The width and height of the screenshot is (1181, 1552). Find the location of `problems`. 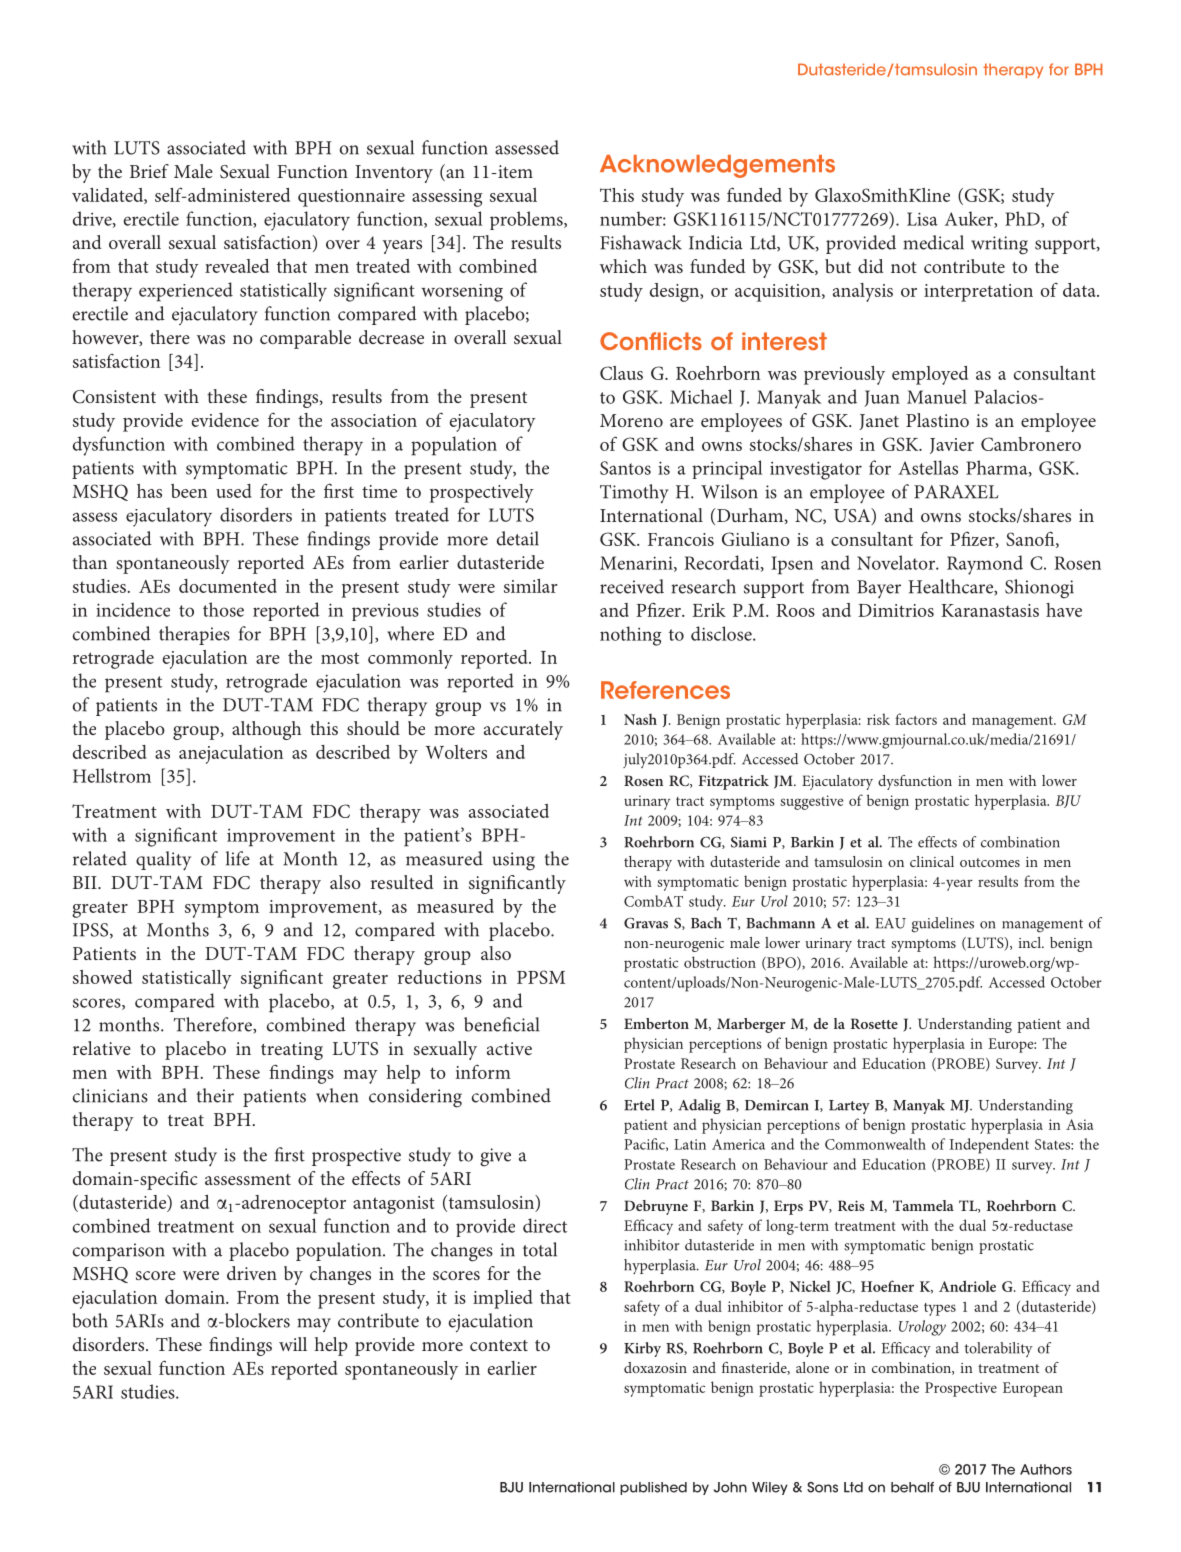

problems is located at coordinates (527, 220).
